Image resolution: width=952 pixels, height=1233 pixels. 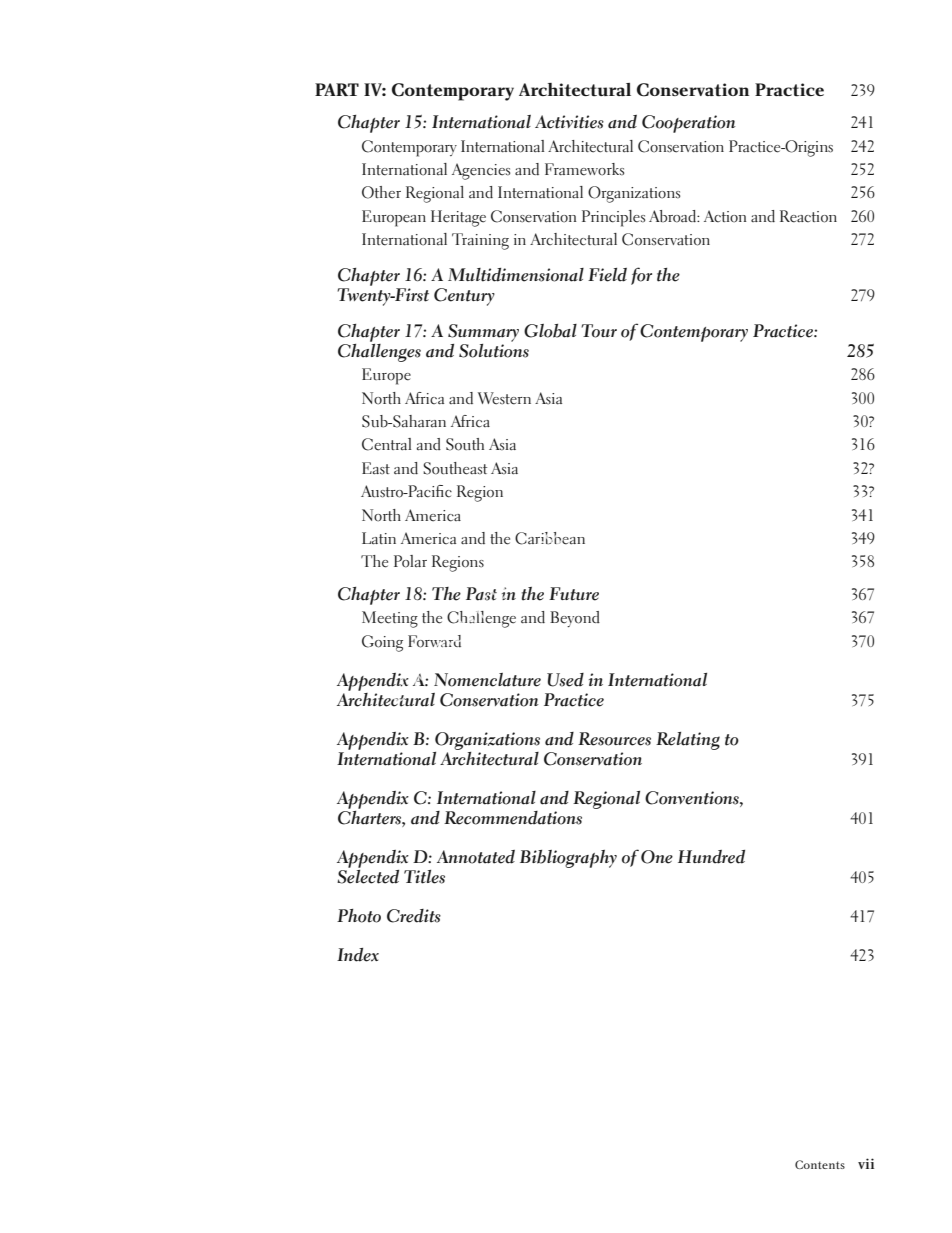 I want to click on One, so click(x=657, y=857).
